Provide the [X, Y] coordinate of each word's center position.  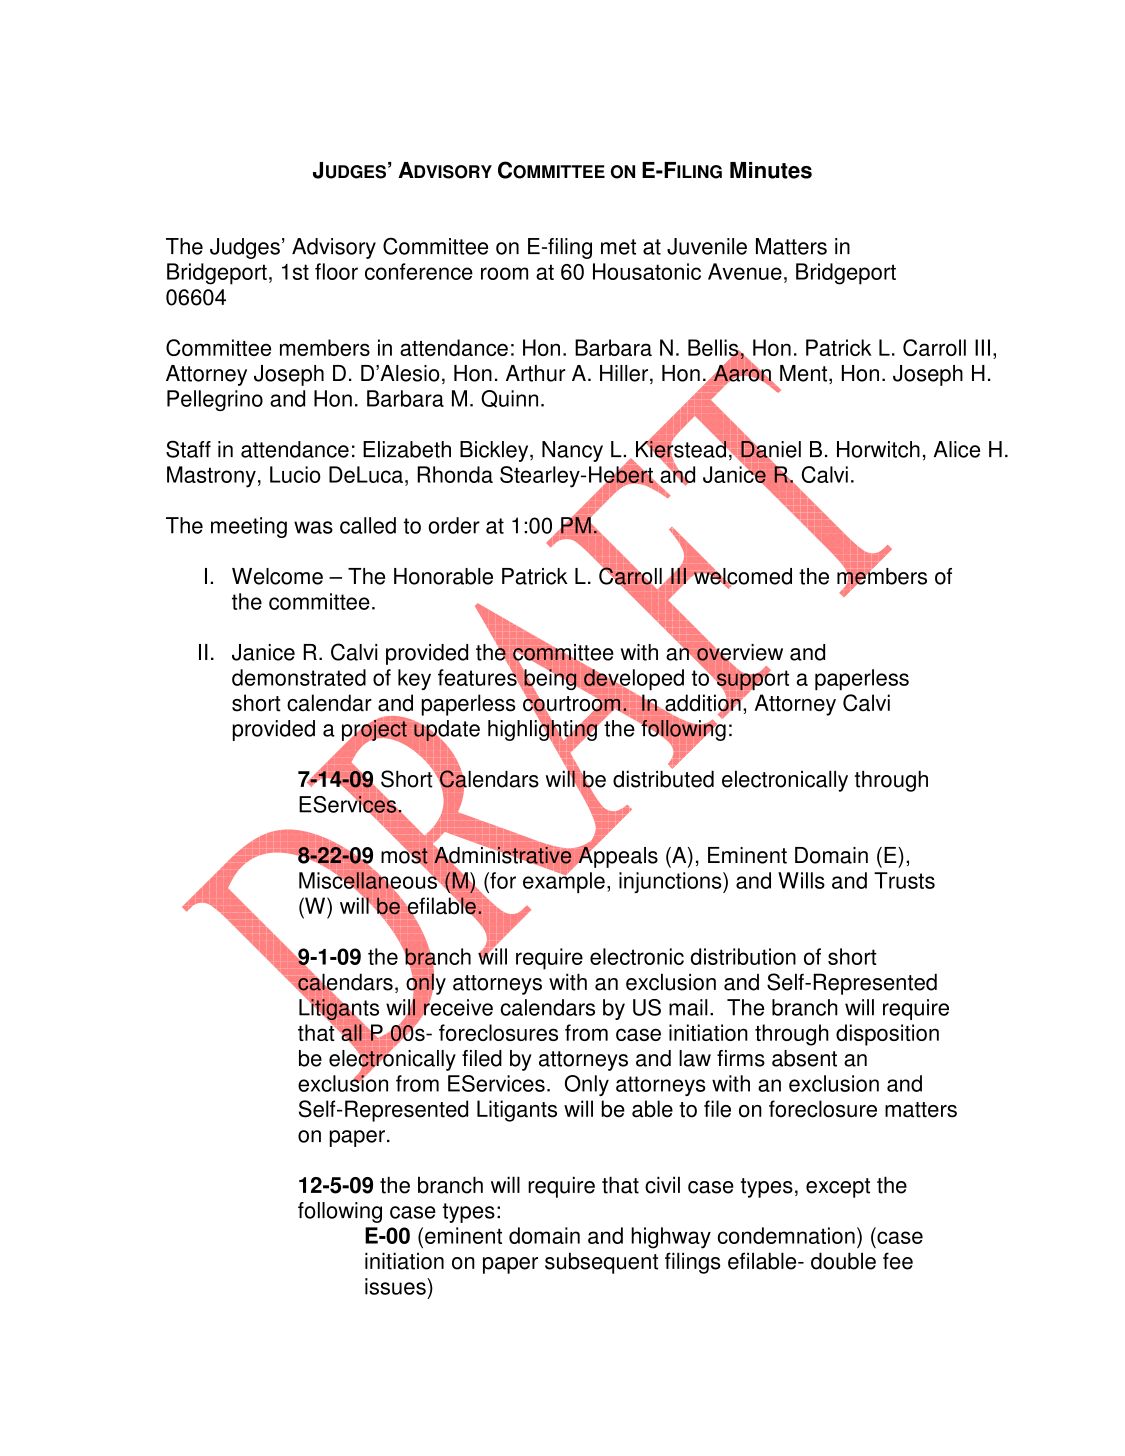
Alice [957, 449]
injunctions [671, 882]
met [618, 247]
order [454, 525]
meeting [249, 527]
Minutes [771, 170]
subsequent [601, 1263]
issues [396, 1286]
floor [336, 271]
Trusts [904, 880]
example [564, 881]
